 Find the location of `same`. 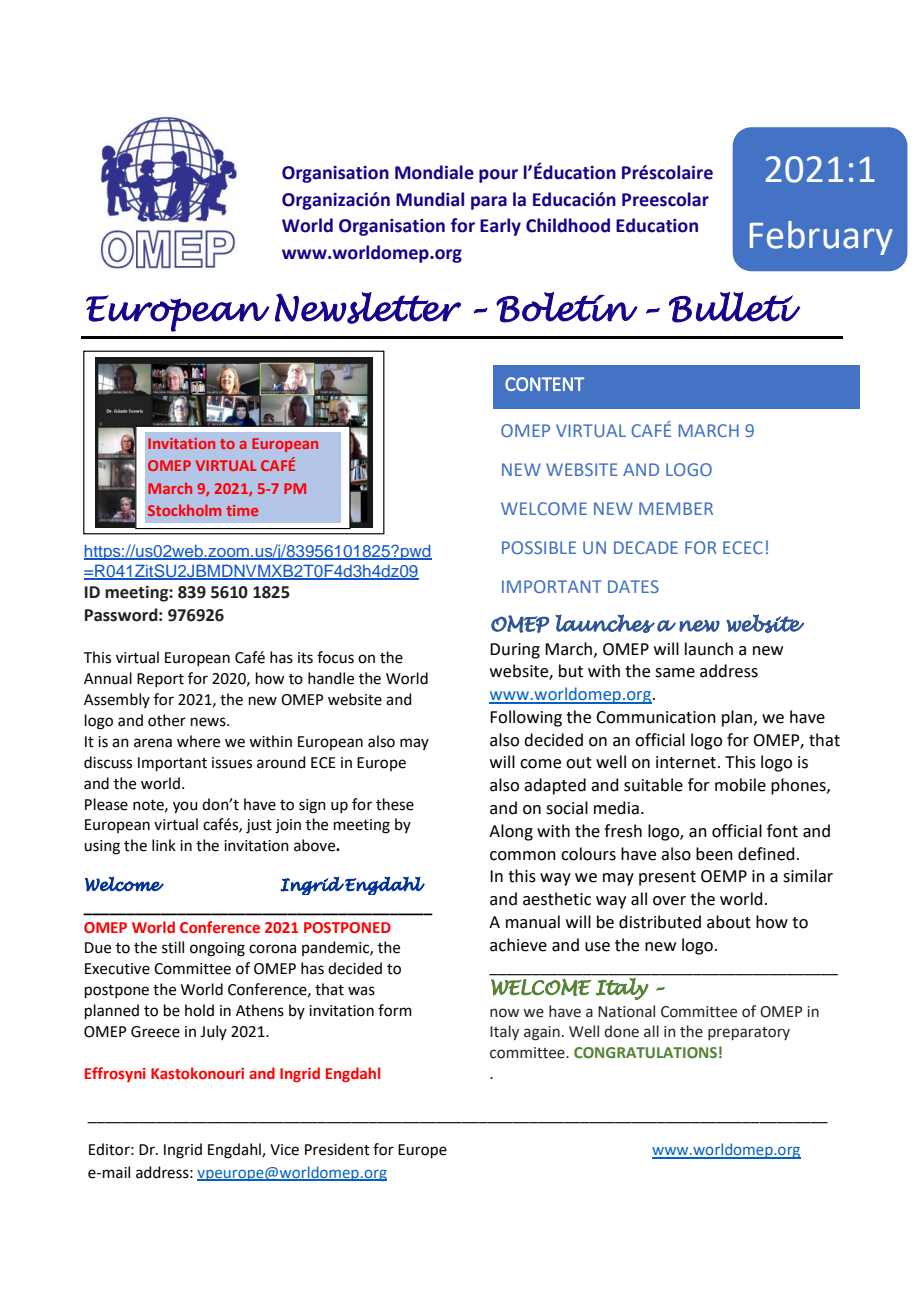

same is located at coordinates (675, 673).
